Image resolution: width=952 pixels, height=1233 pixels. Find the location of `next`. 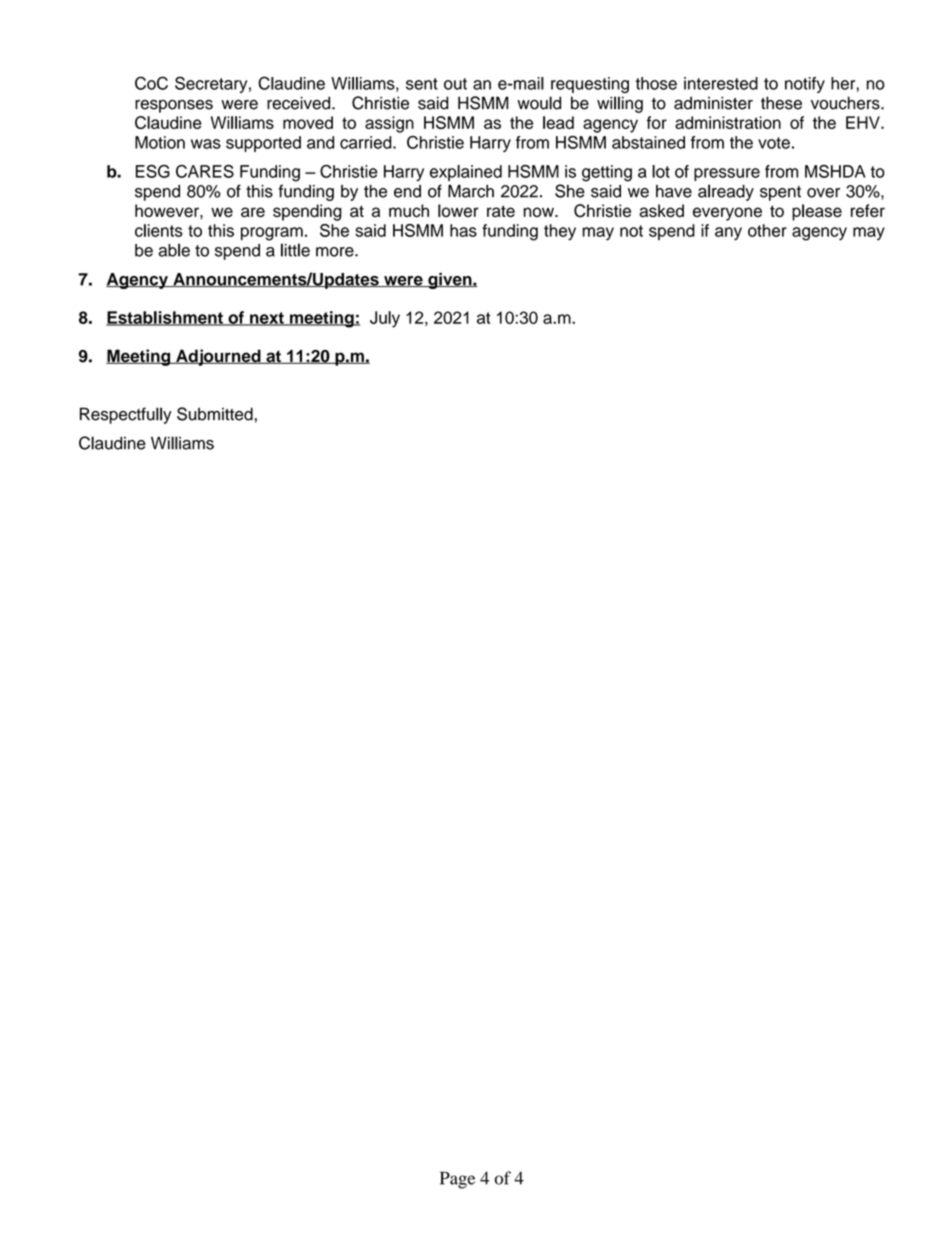

next is located at coordinates (267, 319).
